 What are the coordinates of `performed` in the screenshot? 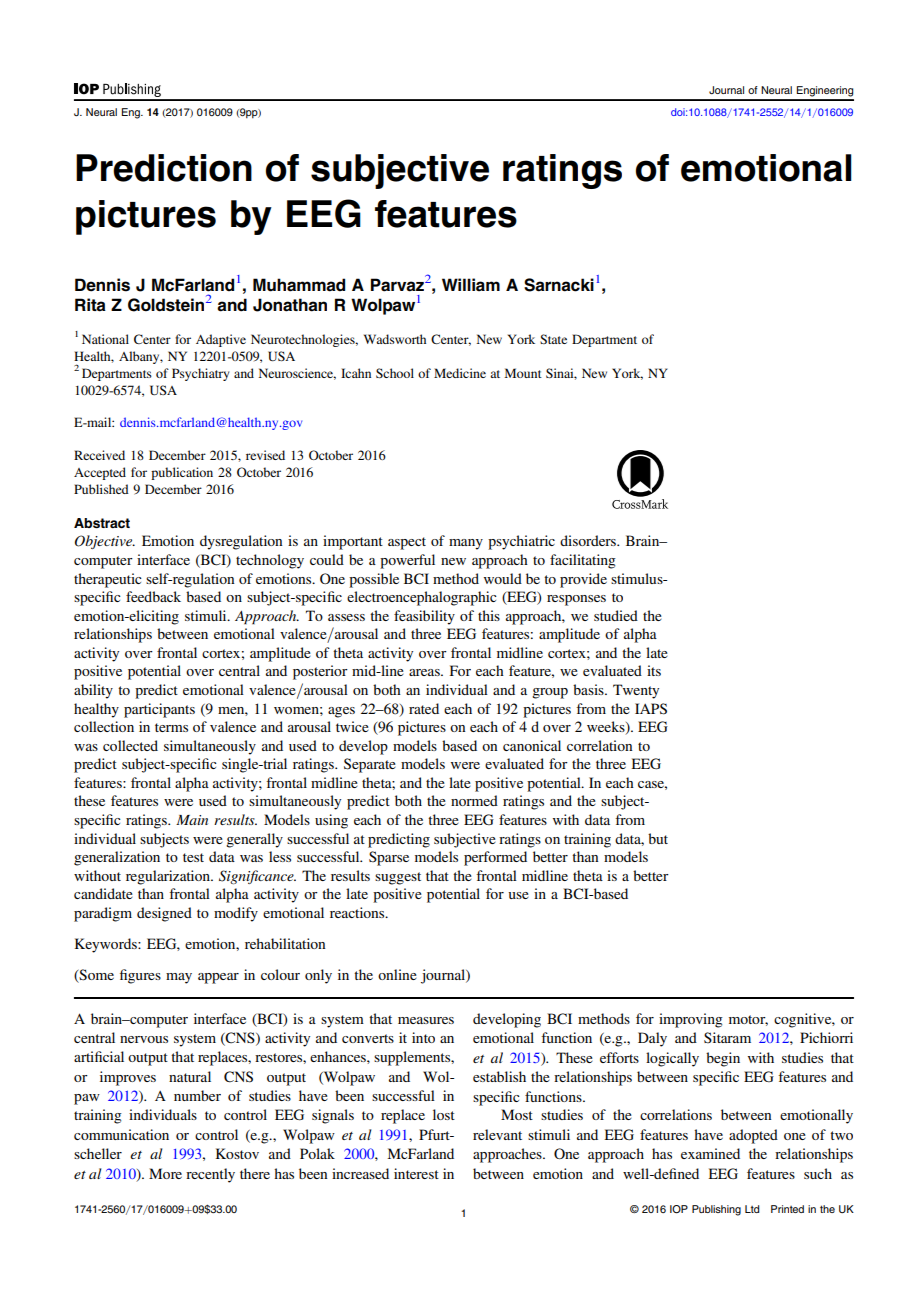 It's located at (495, 858).
